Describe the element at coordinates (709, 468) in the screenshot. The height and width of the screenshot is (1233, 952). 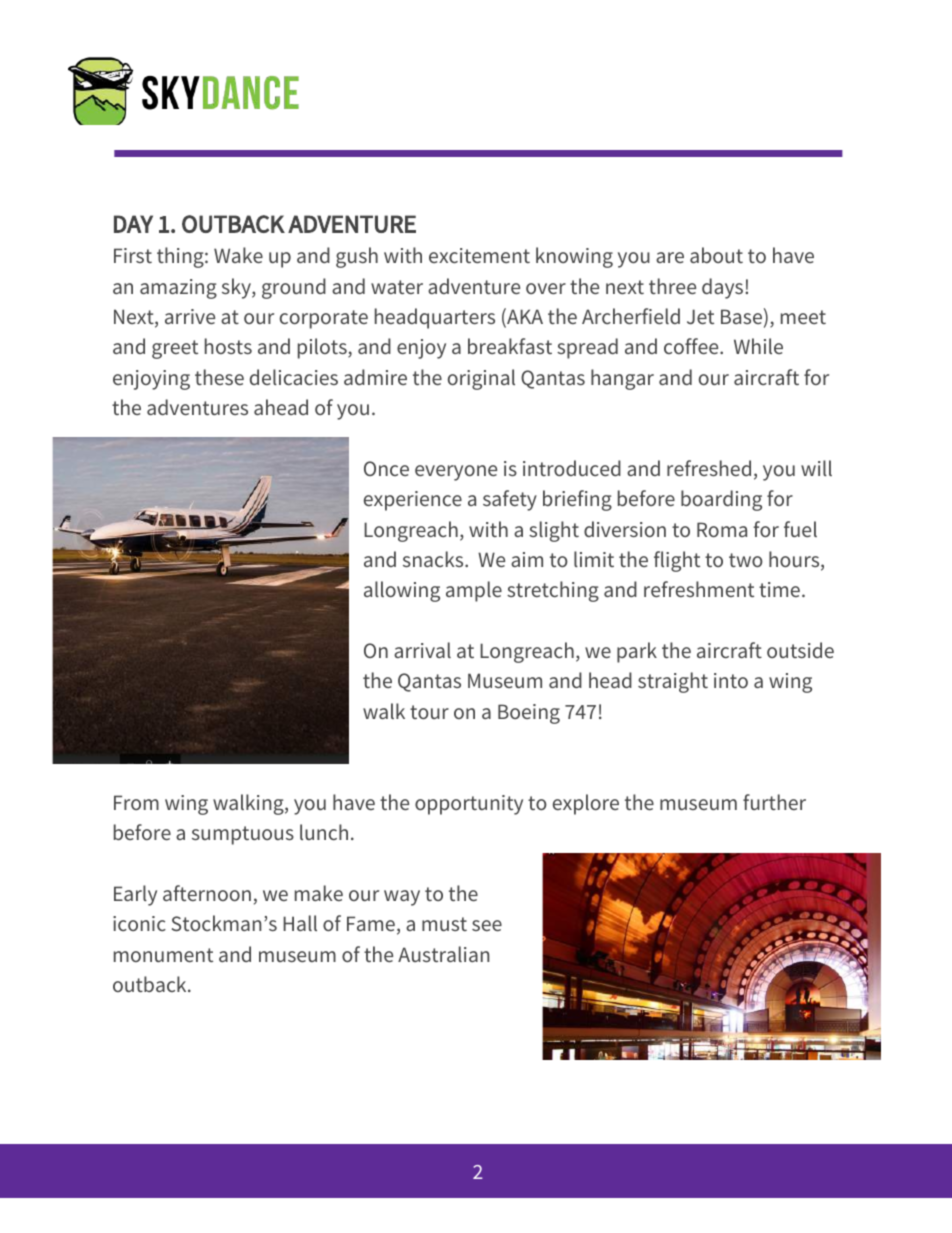
I see `refreshed` at that location.
